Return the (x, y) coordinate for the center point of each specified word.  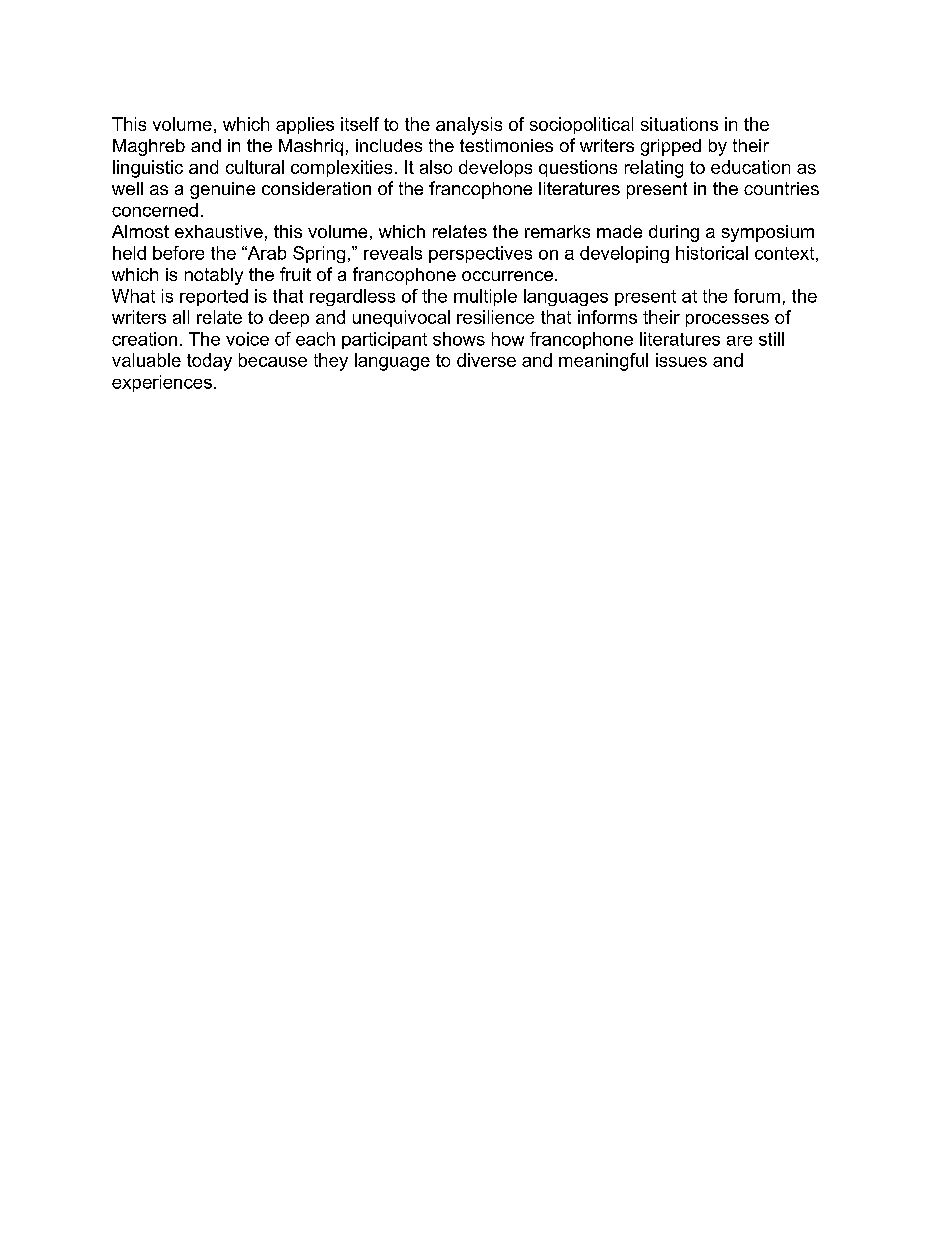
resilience (495, 317)
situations (679, 124)
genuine (222, 190)
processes (727, 320)
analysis (469, 126)
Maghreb (149, 147)
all (181, 317)
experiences (162, 383)
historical (712, 253)
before (178, 253)
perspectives (480, 254)
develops (495, 168)
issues (681, 360)
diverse (486, 360)
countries (781, 188)
